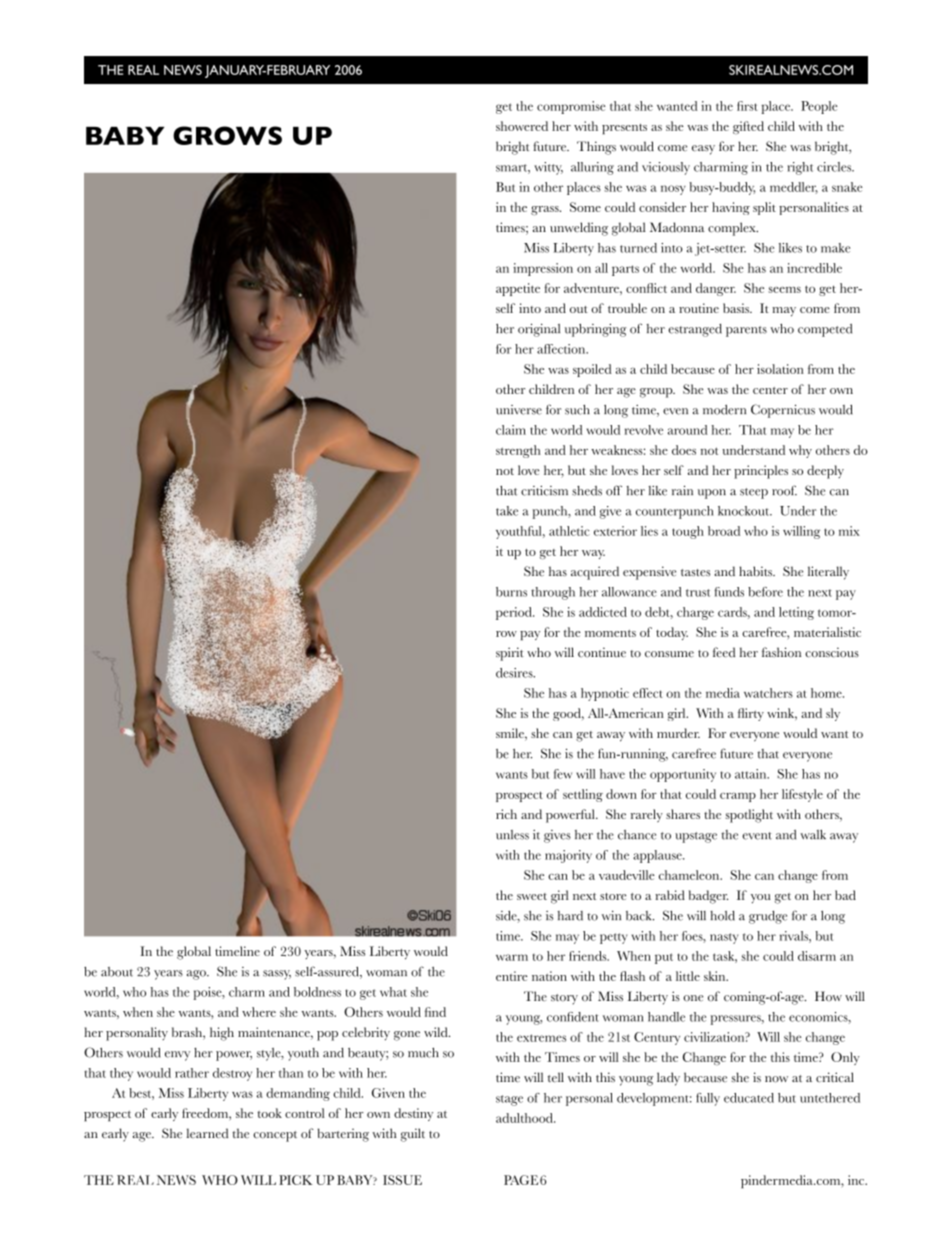  Describe the element at coordinates (227, 135) in the page. I see `GROWS` at that location.
